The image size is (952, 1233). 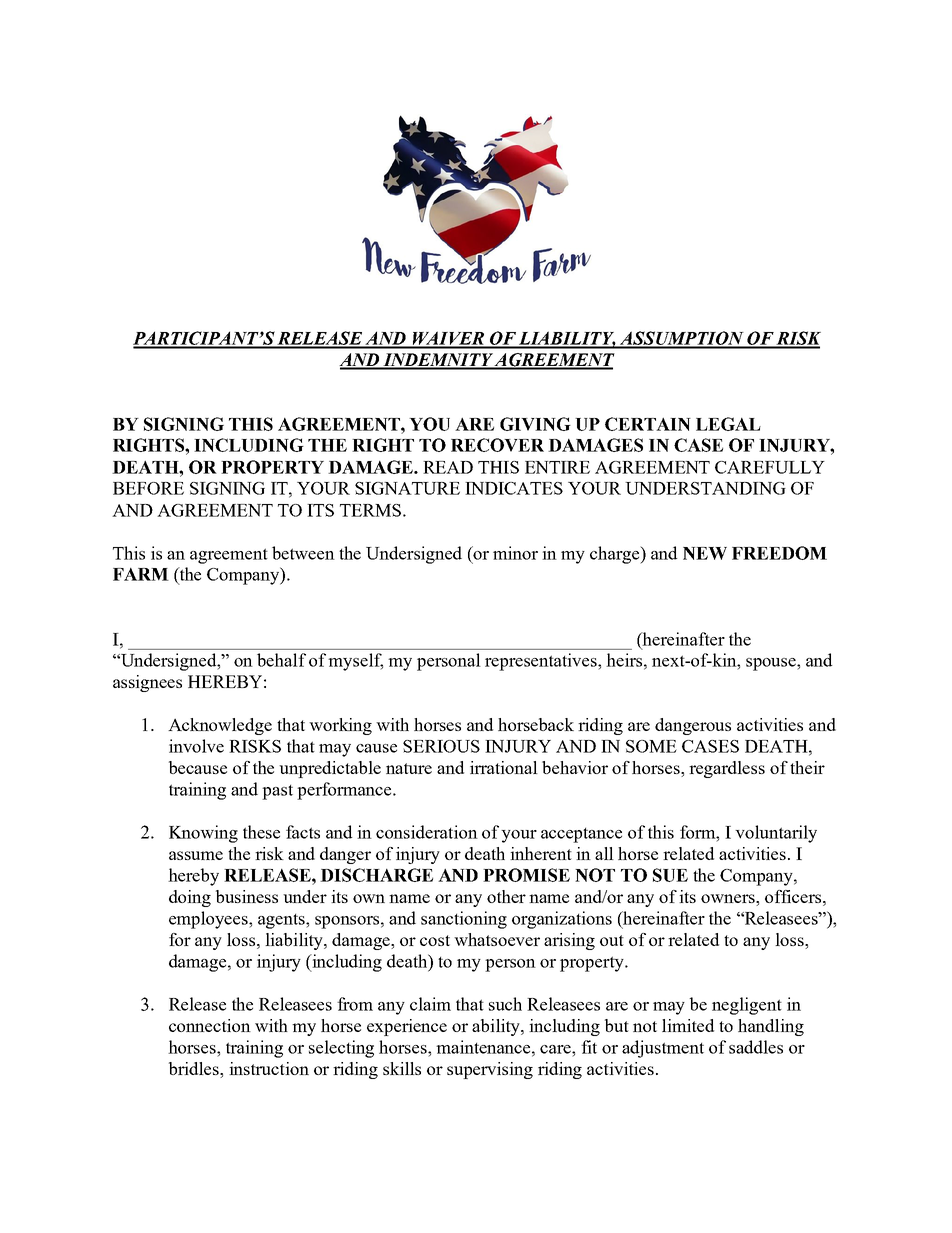 What do you see at coordinates (247, 896) in the screenshot?
I see `business` at bounding box center [247, 896].
